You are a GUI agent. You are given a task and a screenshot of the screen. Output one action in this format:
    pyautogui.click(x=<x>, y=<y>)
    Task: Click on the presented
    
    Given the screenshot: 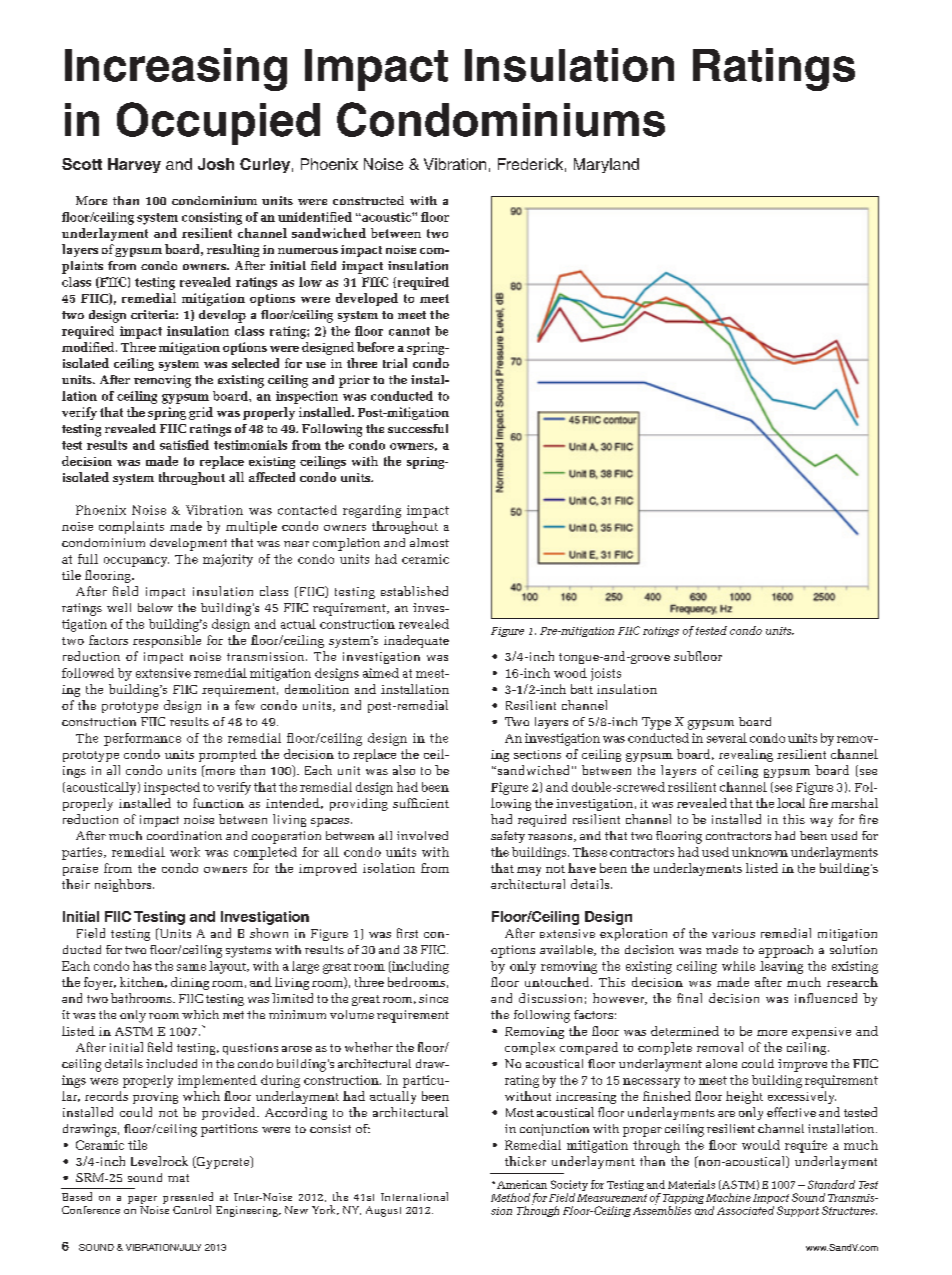 What is the action you would take?
    pyautogui.click(x=188, y=1199)
